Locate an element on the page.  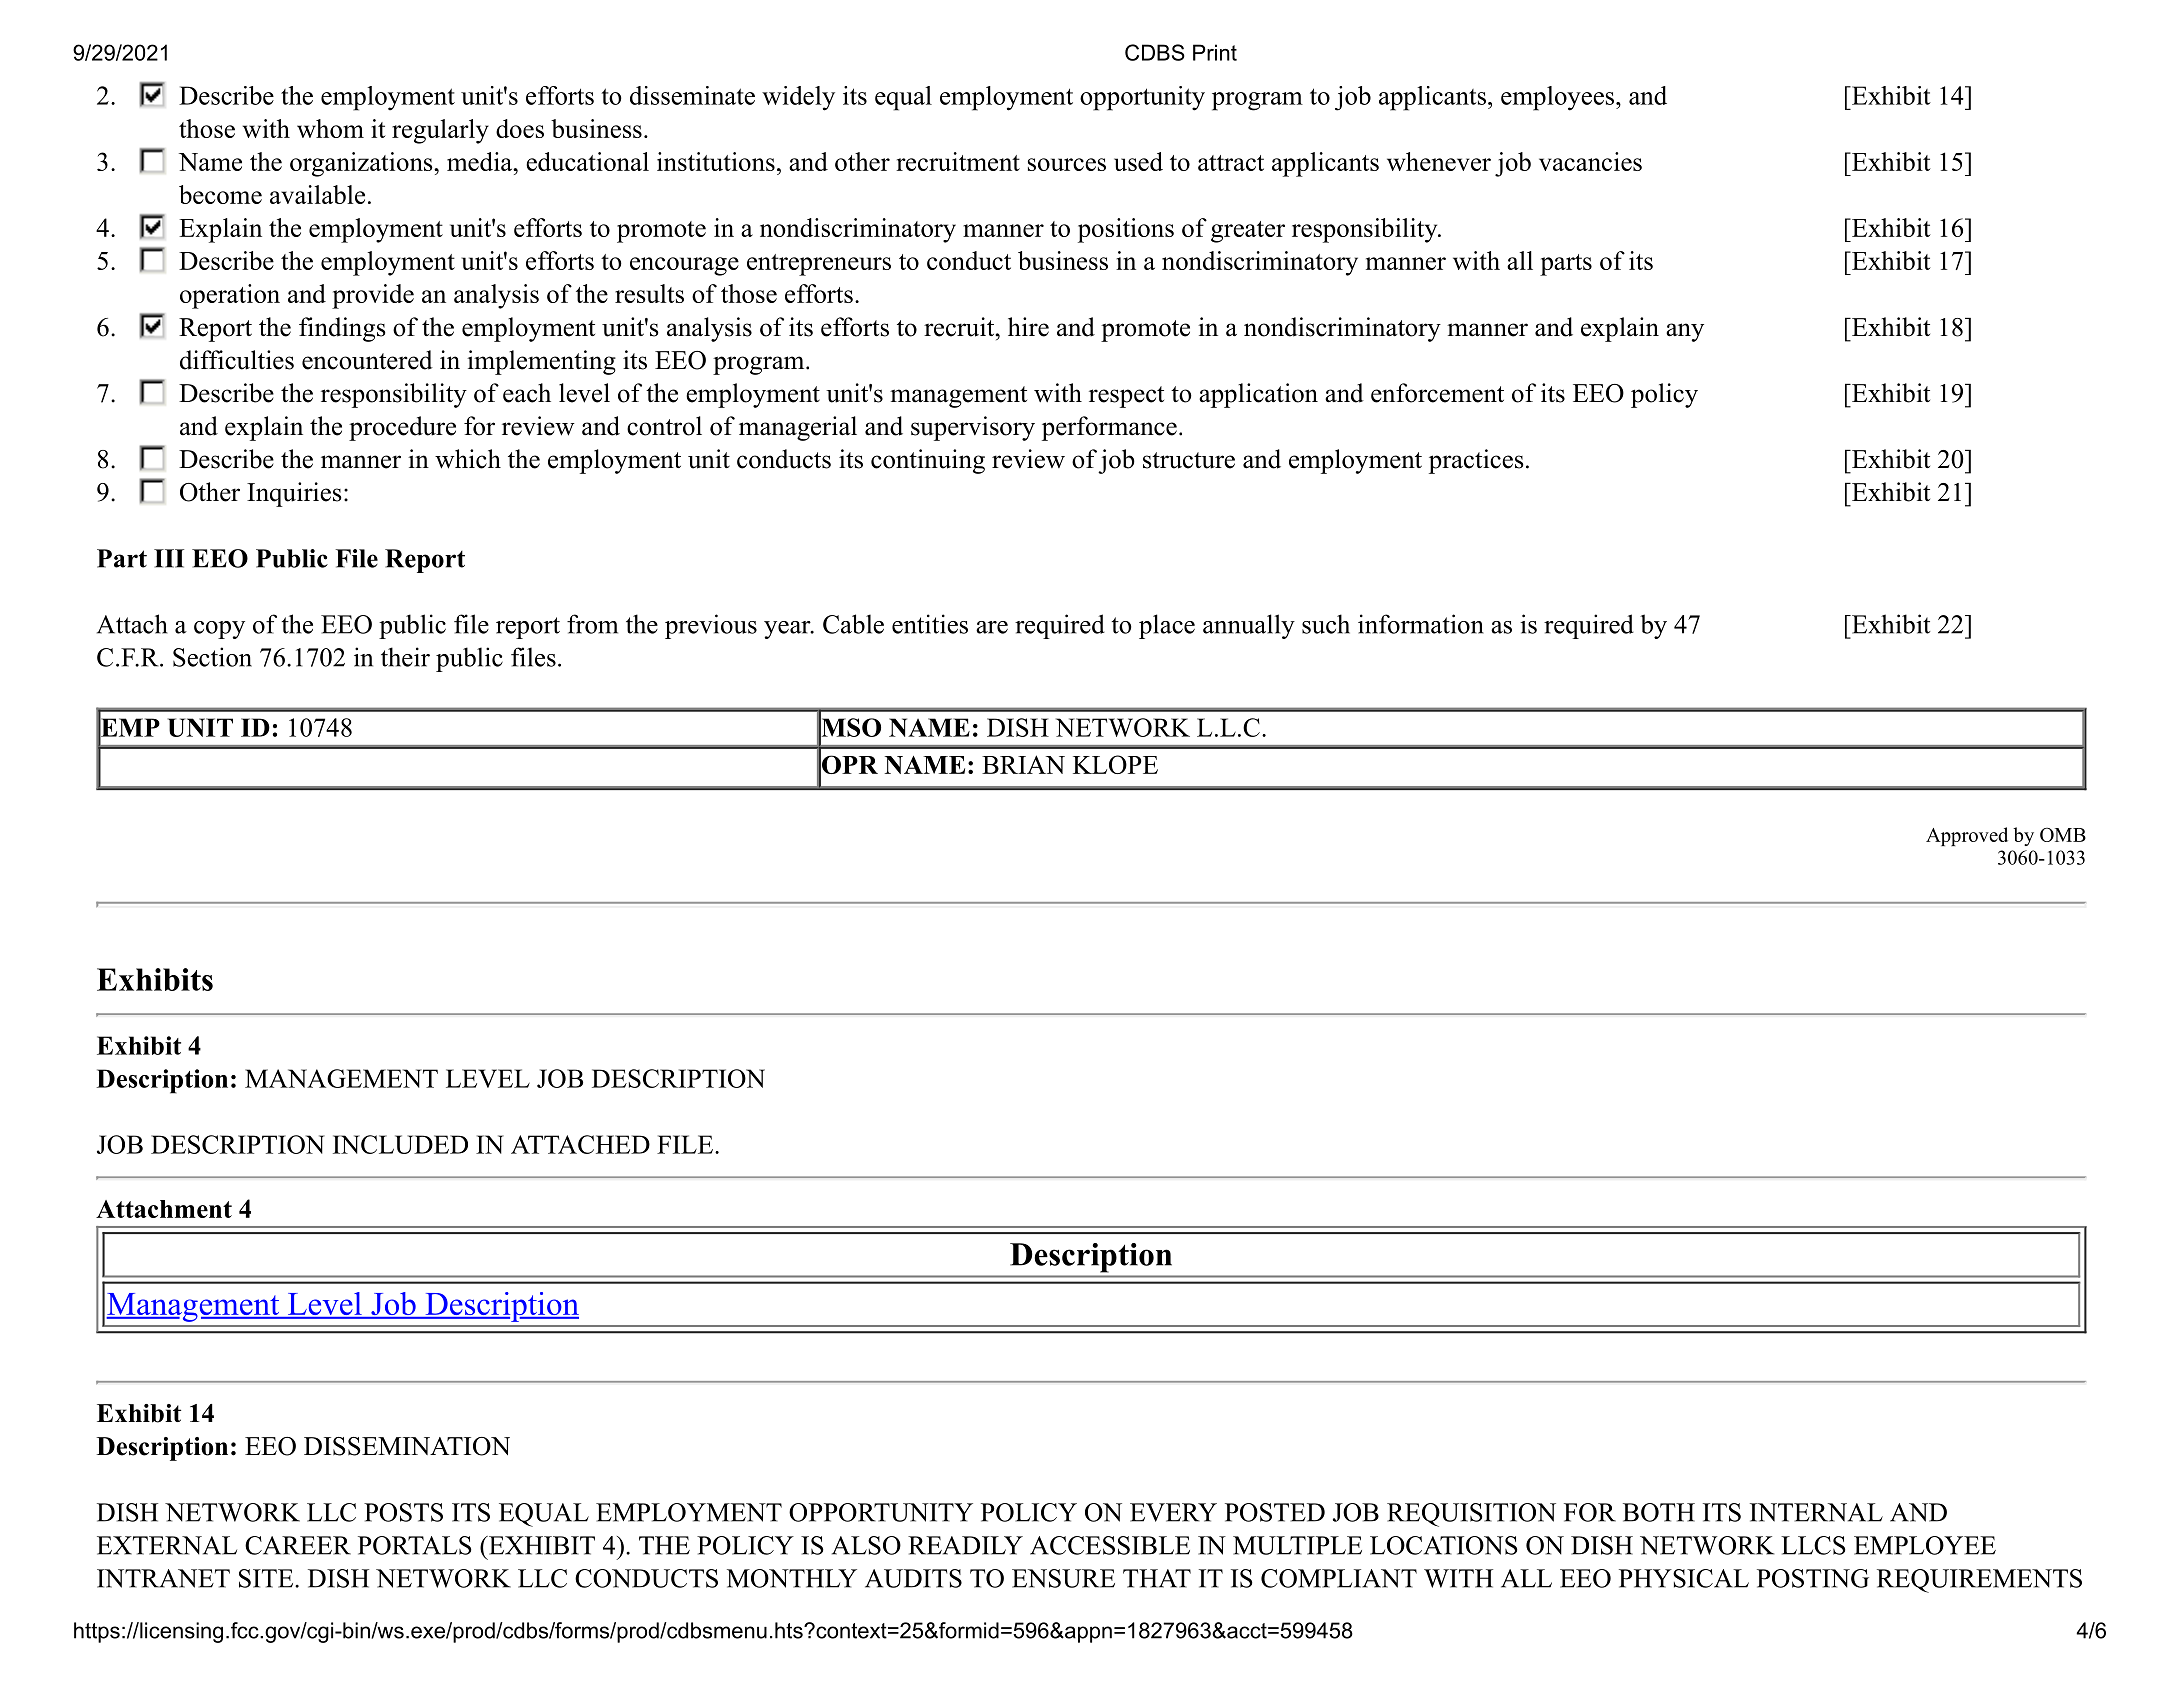
Approved is located at coordinates (1967, 836).
